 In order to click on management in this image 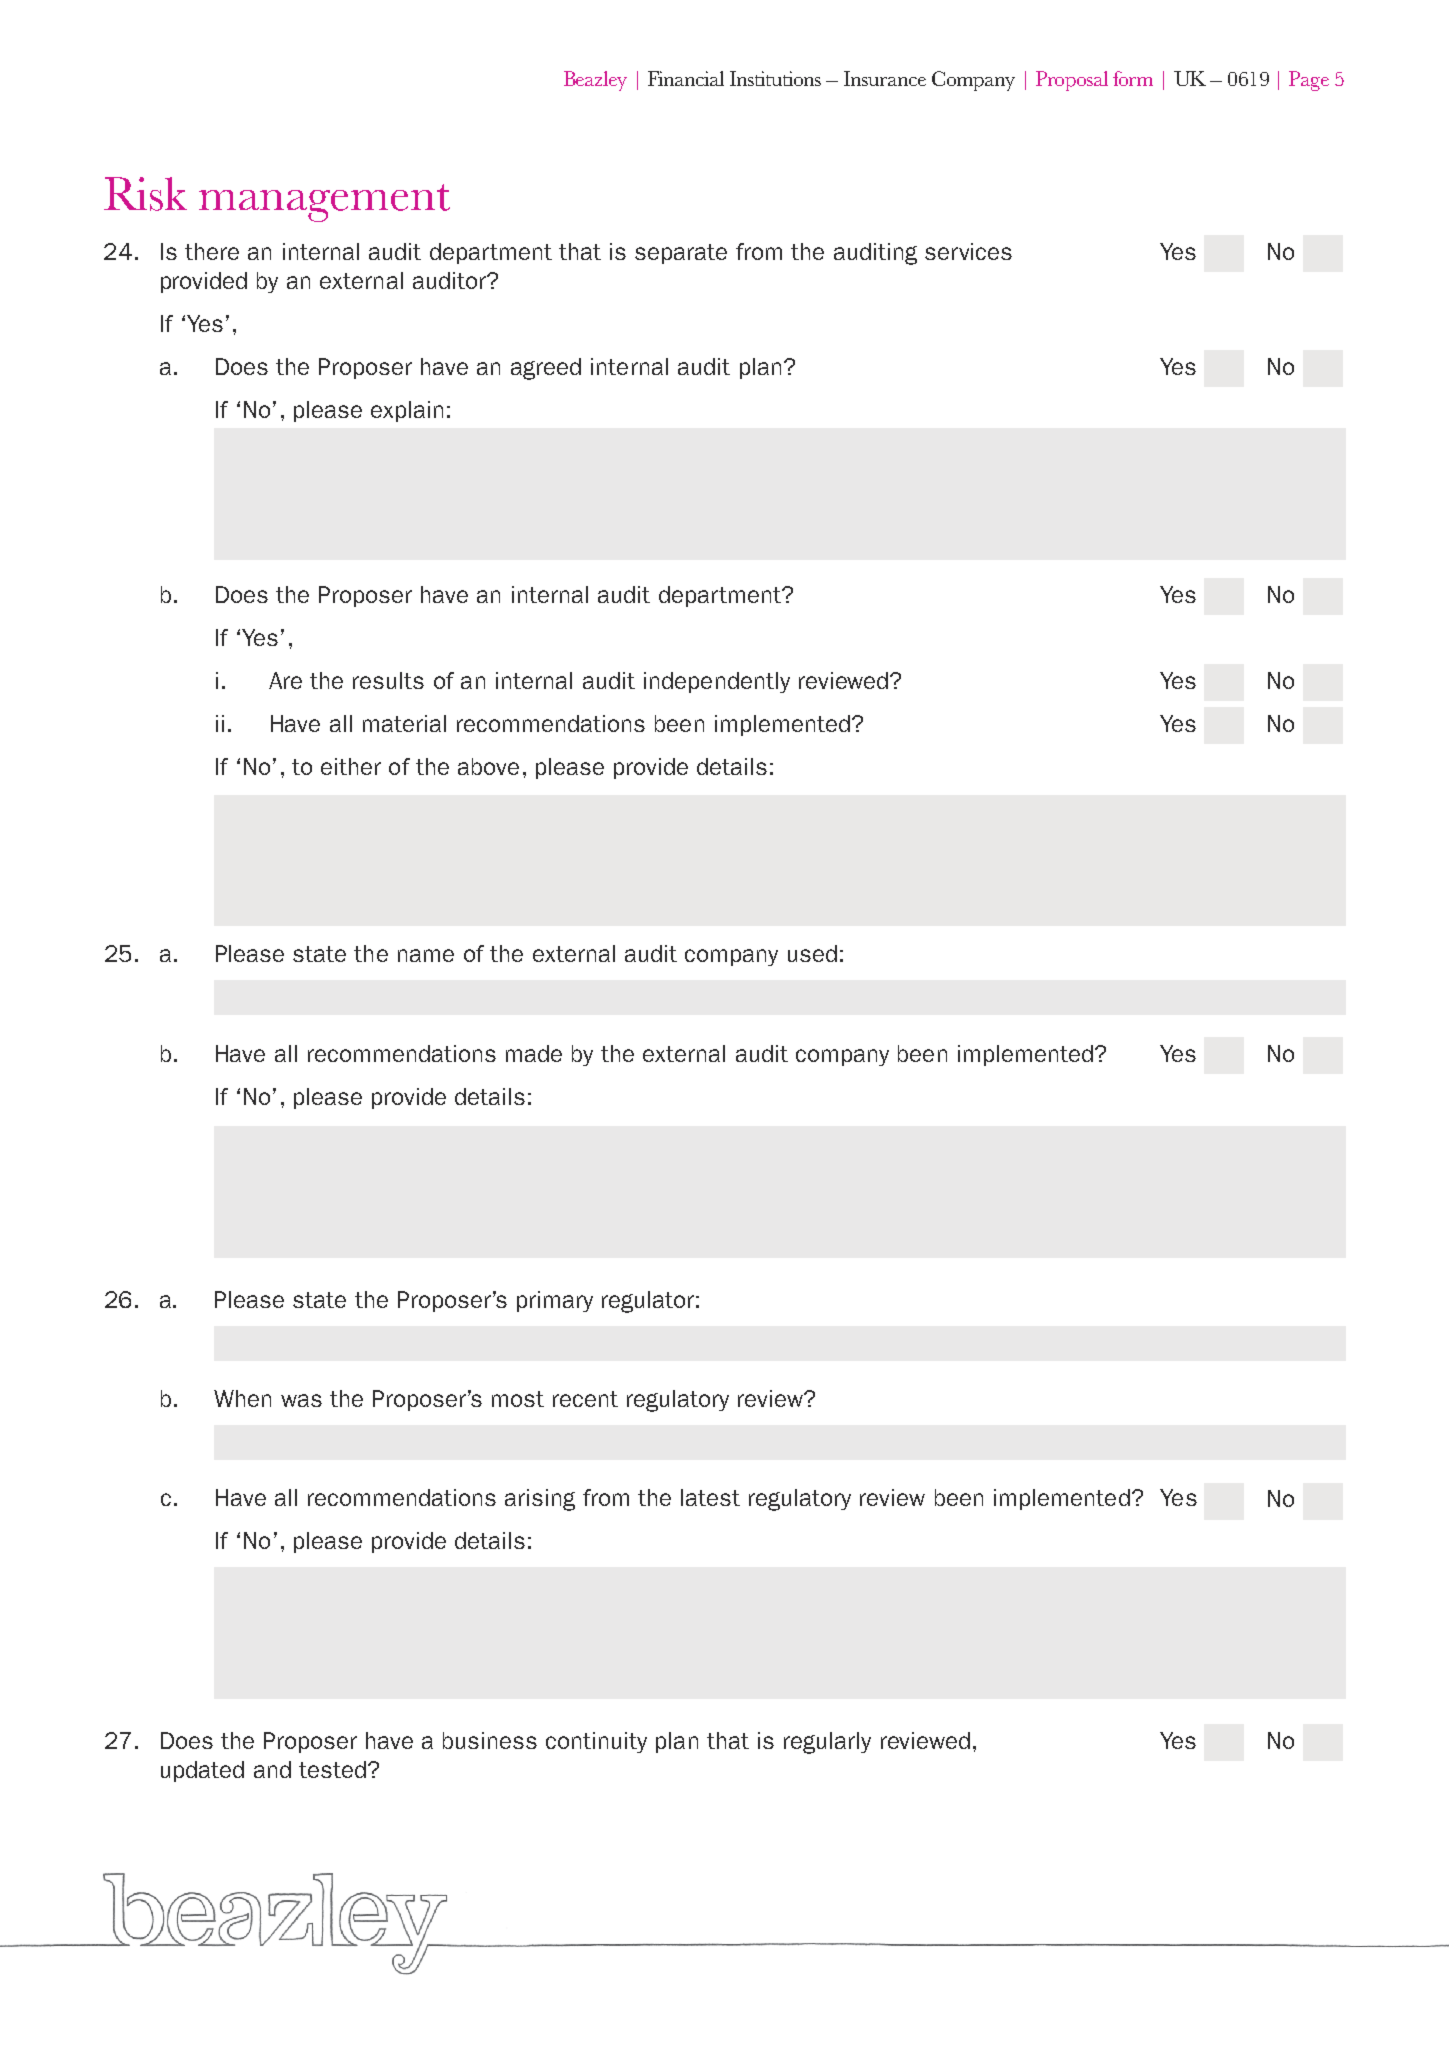, I will do `click(324, 203)`.
